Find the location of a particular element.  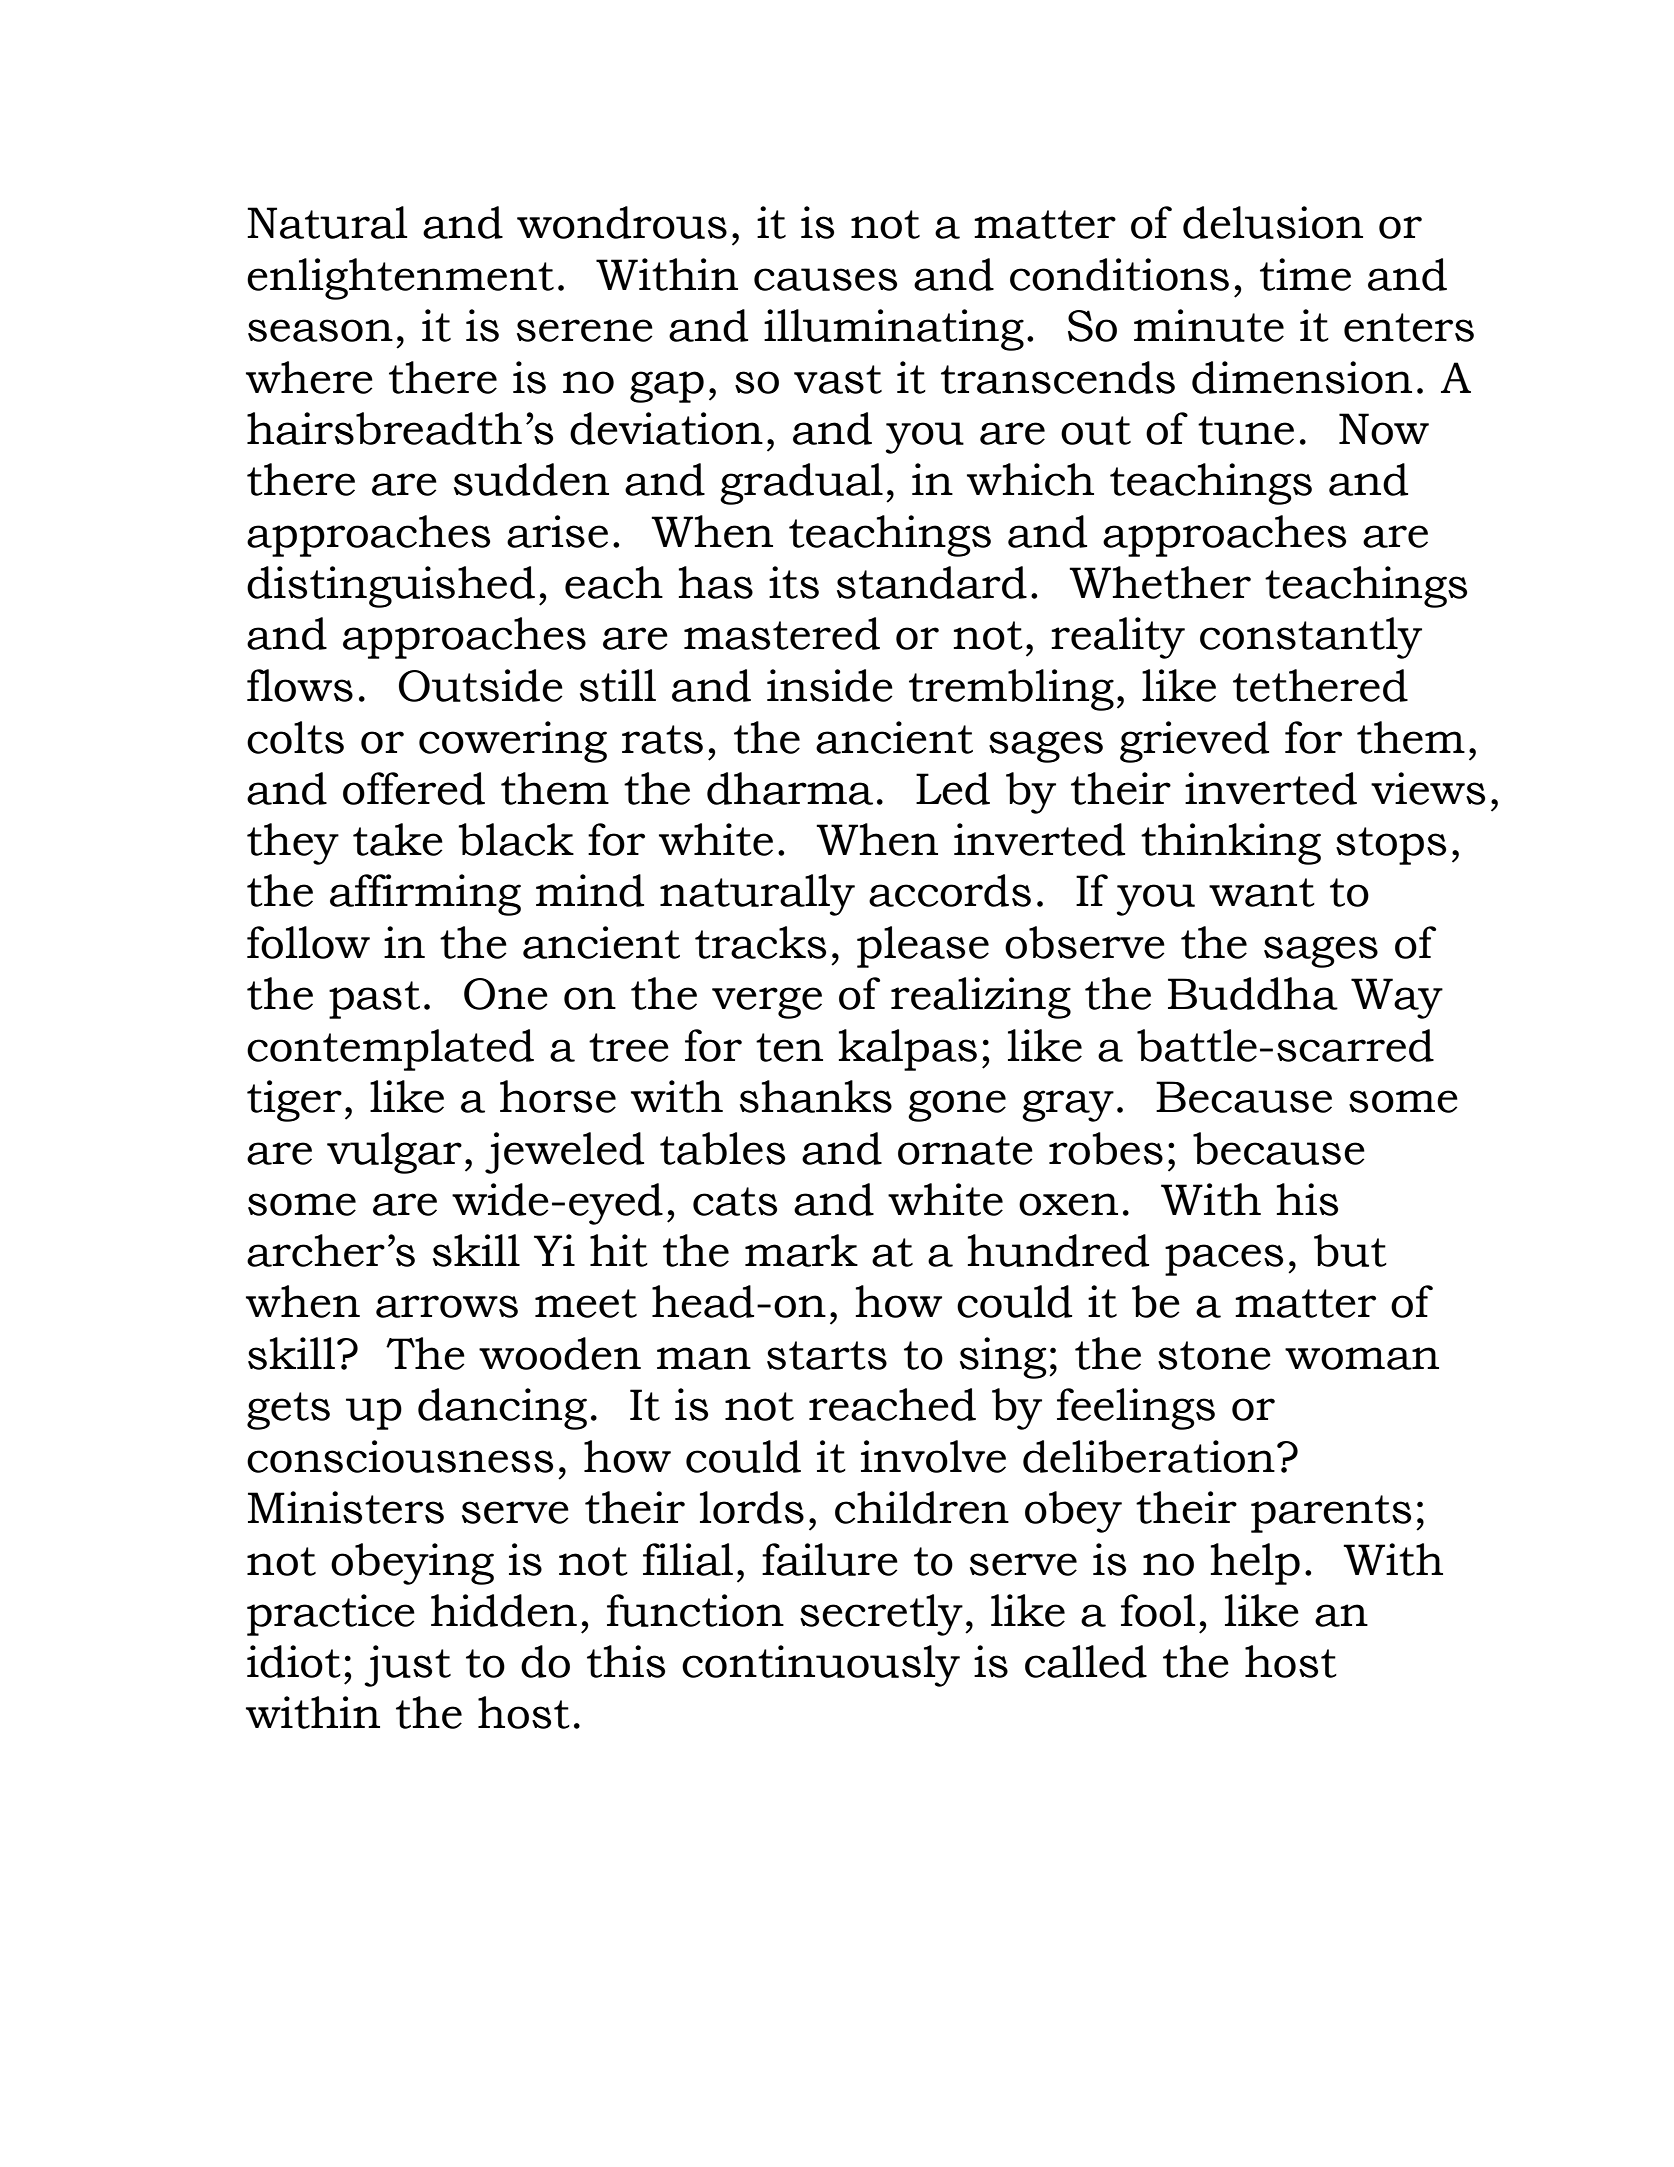

help is located at coordinates (1255, 1564).
